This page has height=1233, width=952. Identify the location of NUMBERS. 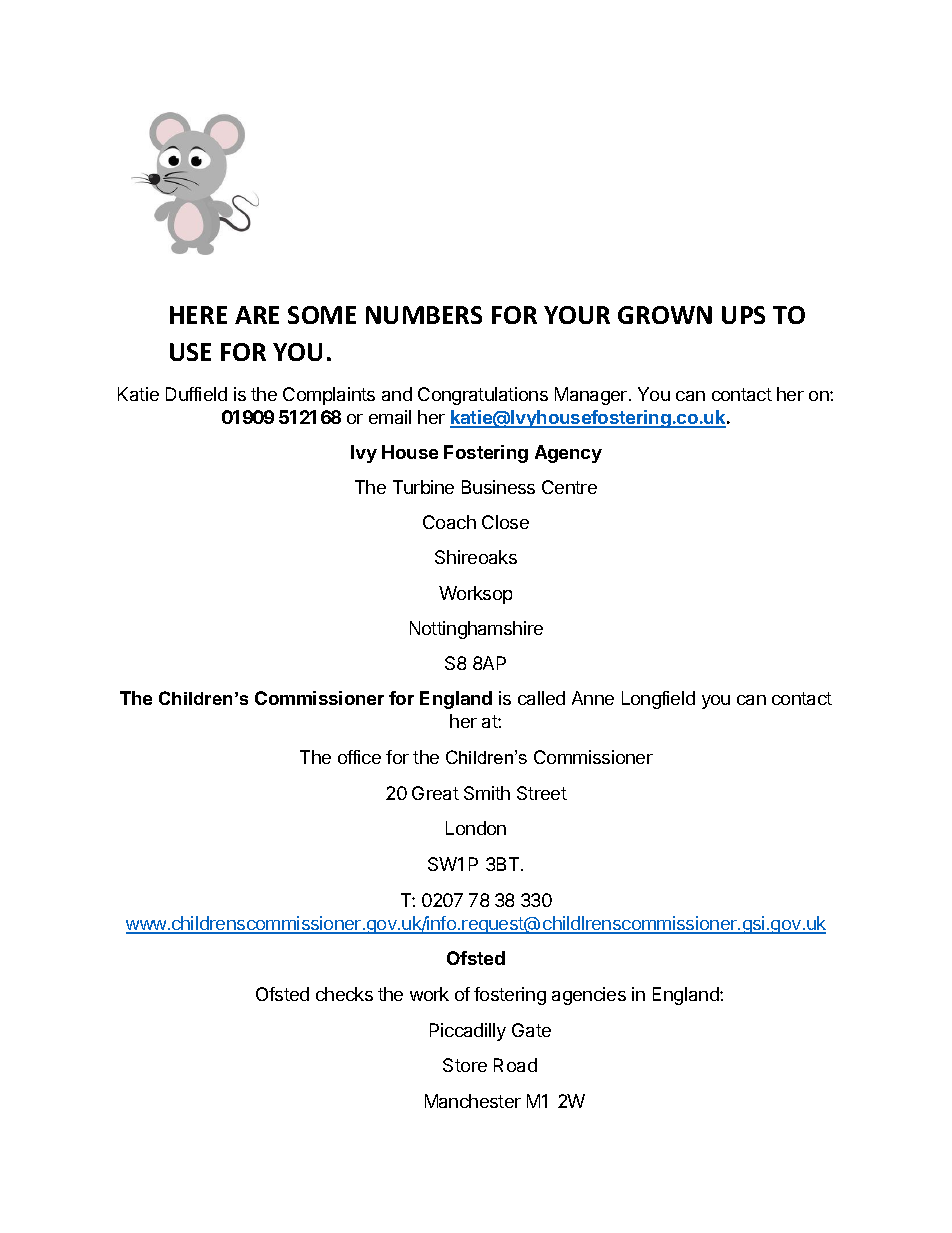
(424, 315).
